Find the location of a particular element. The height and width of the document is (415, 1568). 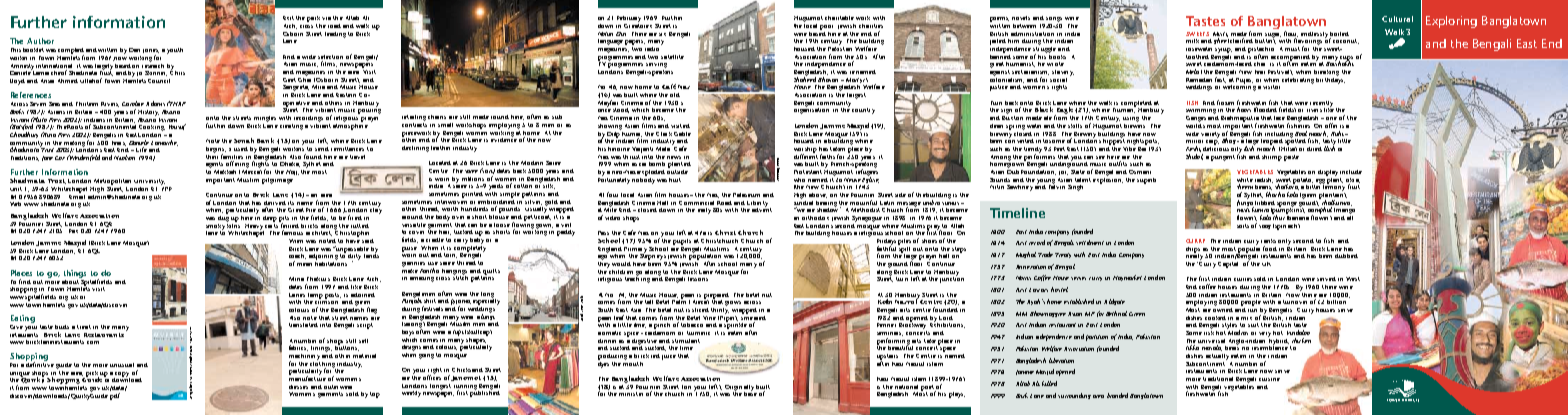

six is located at coordinates (662, 34).
